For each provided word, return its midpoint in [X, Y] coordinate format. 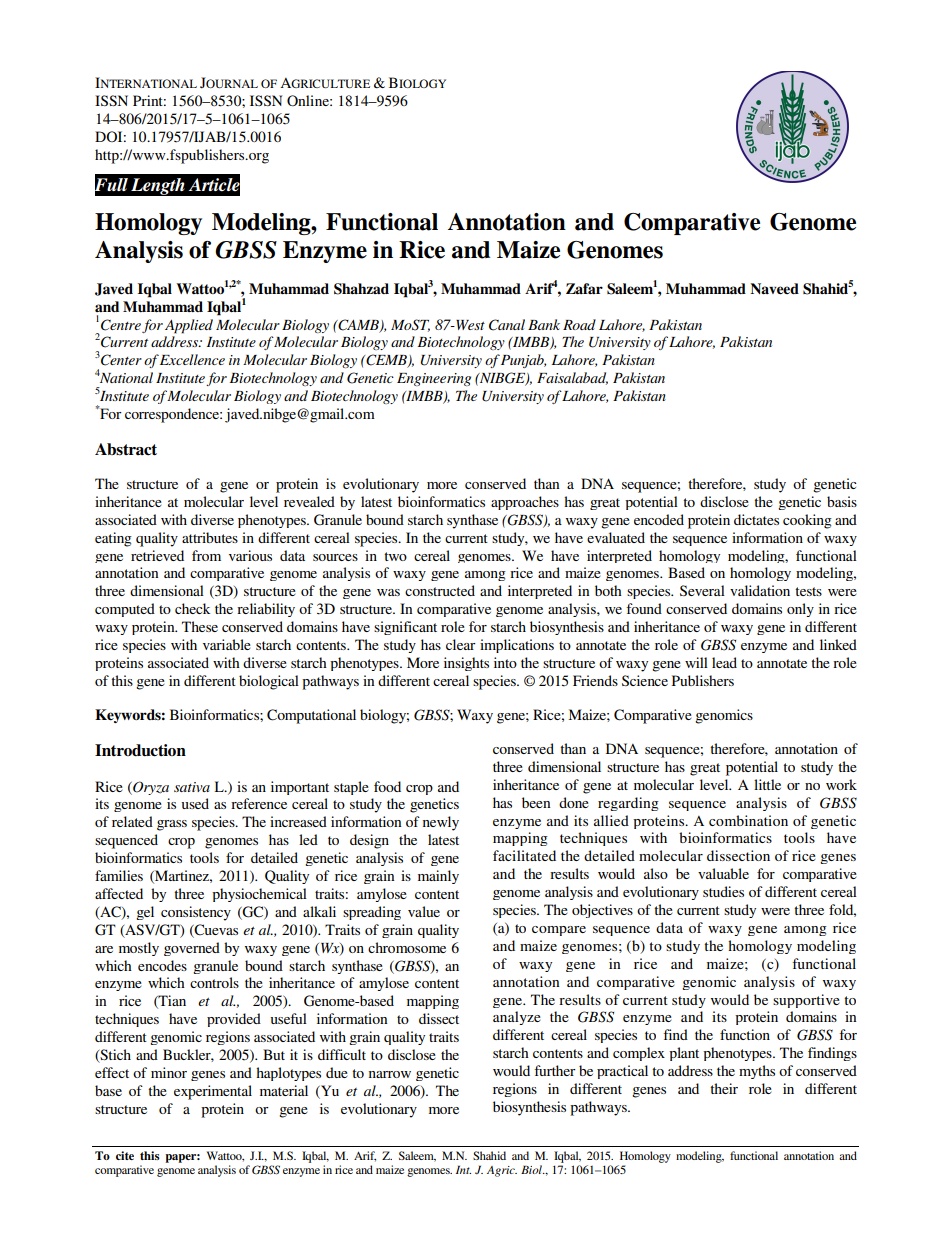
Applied [189, 326]
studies [723, 891]
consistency [196, 913]
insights [466, 664]
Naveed [774, 289]
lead [724, 662]
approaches [525, 503]
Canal [507, 325]
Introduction [140, 750]
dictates [756, 519]
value [424, 911]
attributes [210, 537]
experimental [213, 1092]
